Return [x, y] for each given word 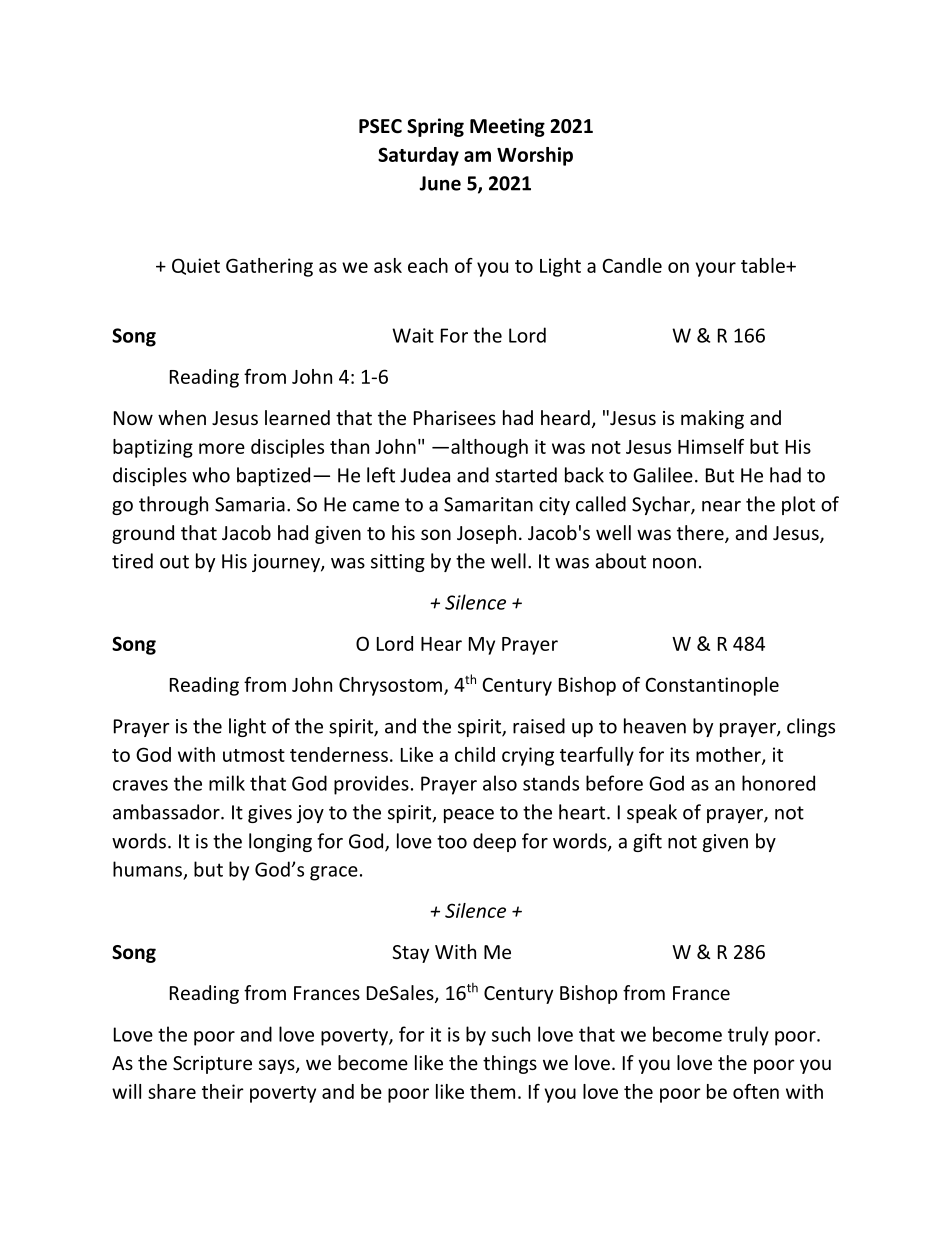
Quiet [196, 266]
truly [748, 1036]
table [764, 265]
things [510, 1064]
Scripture [212, 1065]
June [440, 183]
